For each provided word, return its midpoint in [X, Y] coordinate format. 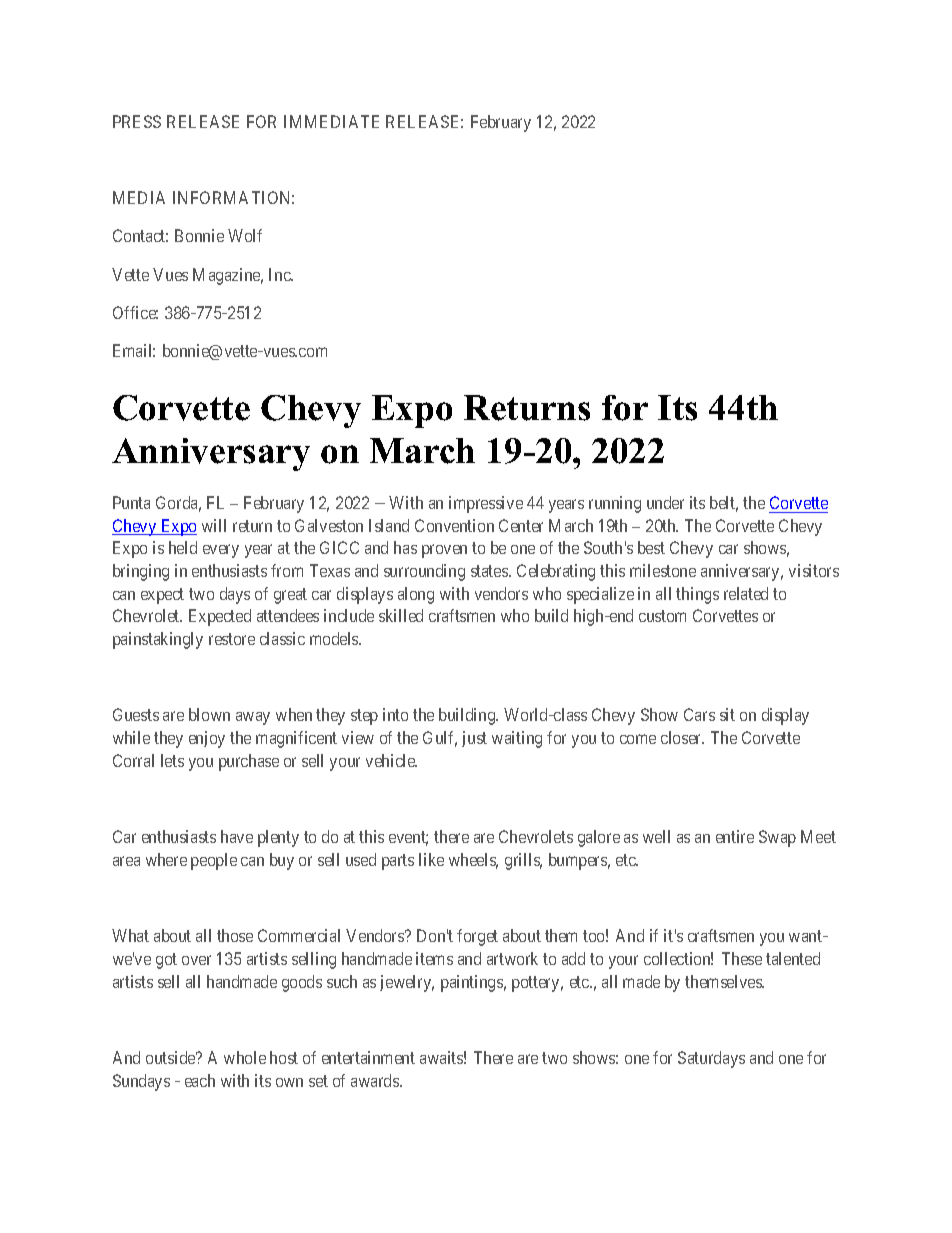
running [615, 504]
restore [232, 639]
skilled [401, 615]
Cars [699, 714]
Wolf [245, 235]
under [665, 502]
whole [245, 1057]
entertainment [368, 1057]
